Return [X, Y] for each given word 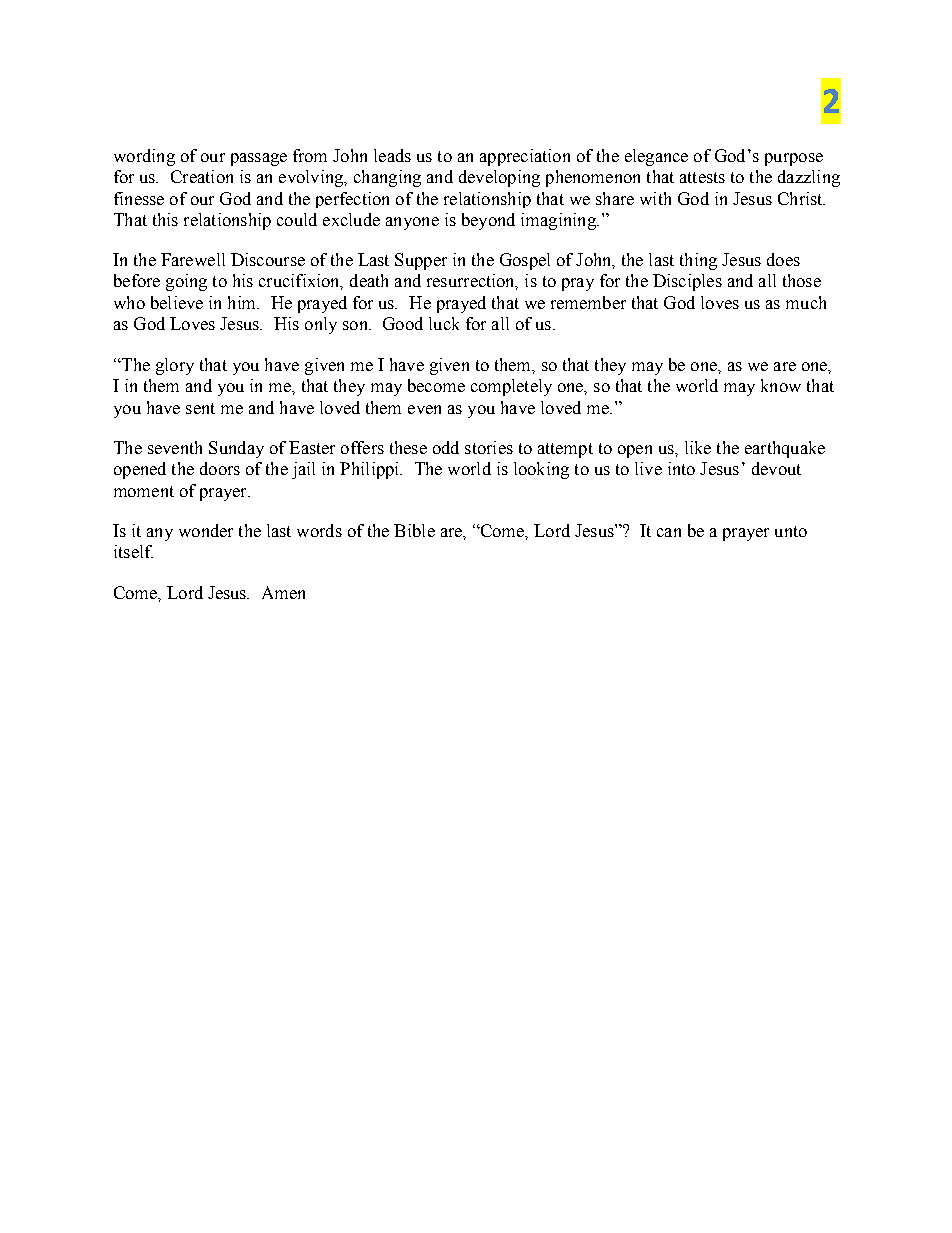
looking [541, 470]
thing [698, 261]
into [681, 468]
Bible [414, 530]
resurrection [472, 282]
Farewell [193, 259]
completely [511, 387]
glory [175, 366]
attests [702, 177]
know [781, 385]
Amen [283, 592]
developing [499, 178]
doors [220, 468]
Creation [202, 176]
